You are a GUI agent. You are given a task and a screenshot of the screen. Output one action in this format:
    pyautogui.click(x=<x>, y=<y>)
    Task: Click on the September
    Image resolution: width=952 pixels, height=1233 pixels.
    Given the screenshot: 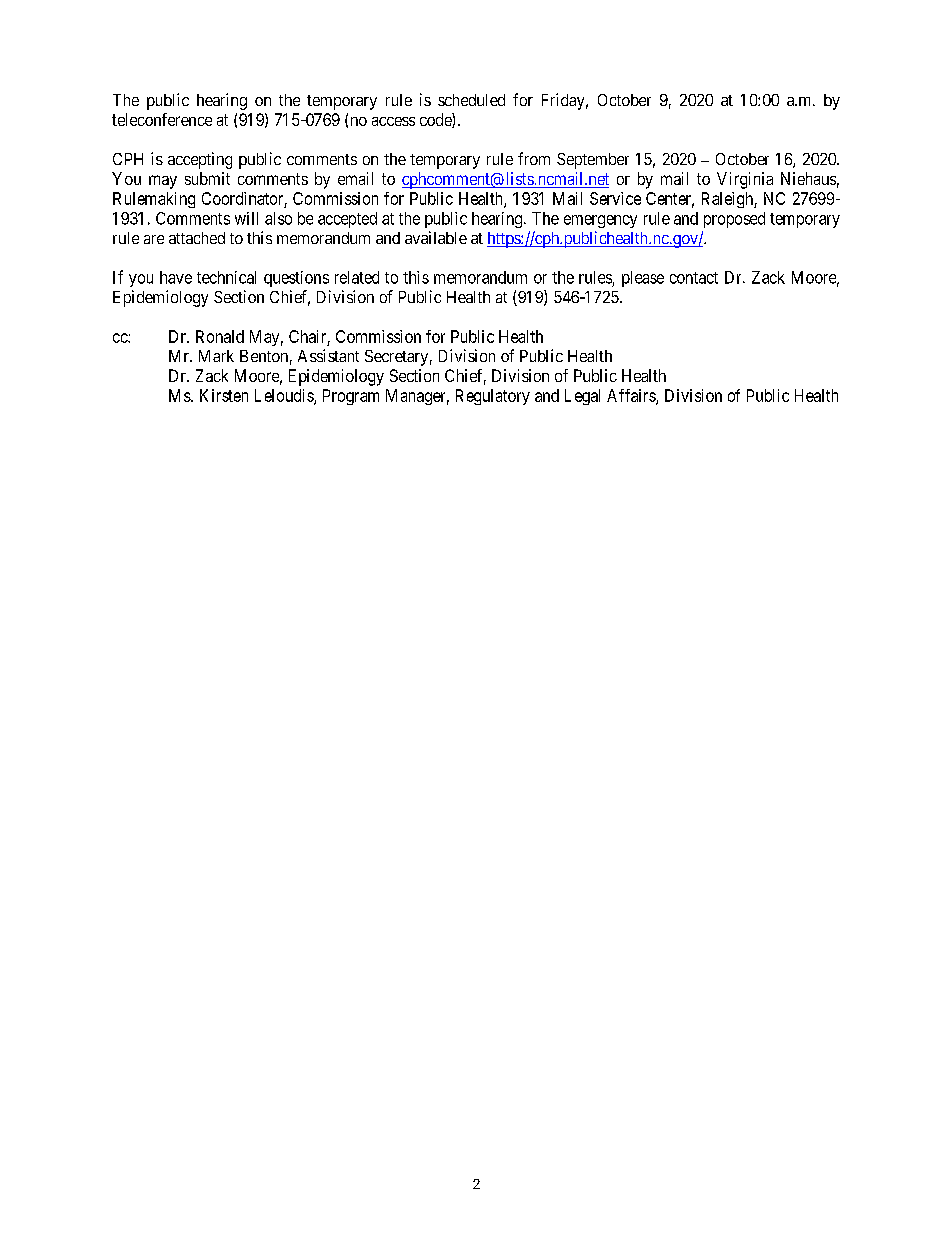 What is the action you would take?
    pyautogui.click(x=593, y=161)
